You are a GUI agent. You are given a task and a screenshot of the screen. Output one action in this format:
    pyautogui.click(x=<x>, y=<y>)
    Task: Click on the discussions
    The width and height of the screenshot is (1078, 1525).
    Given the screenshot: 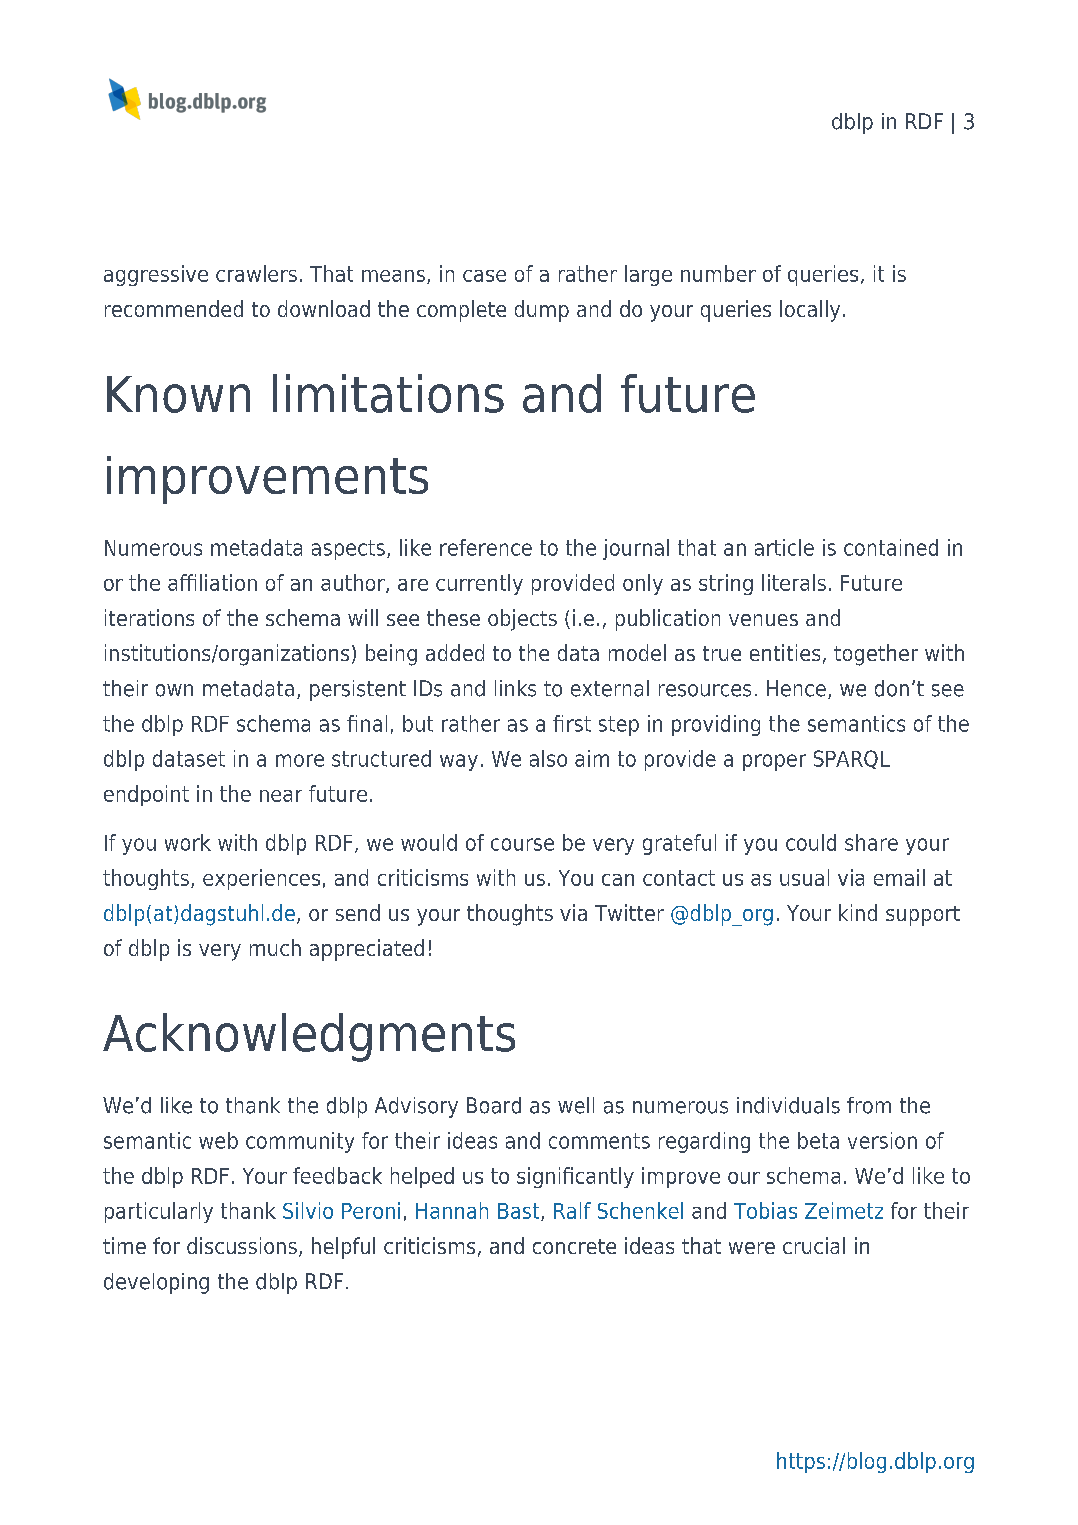 What is the action you would take?
    pyautogui.click(x=242, y=1245)
